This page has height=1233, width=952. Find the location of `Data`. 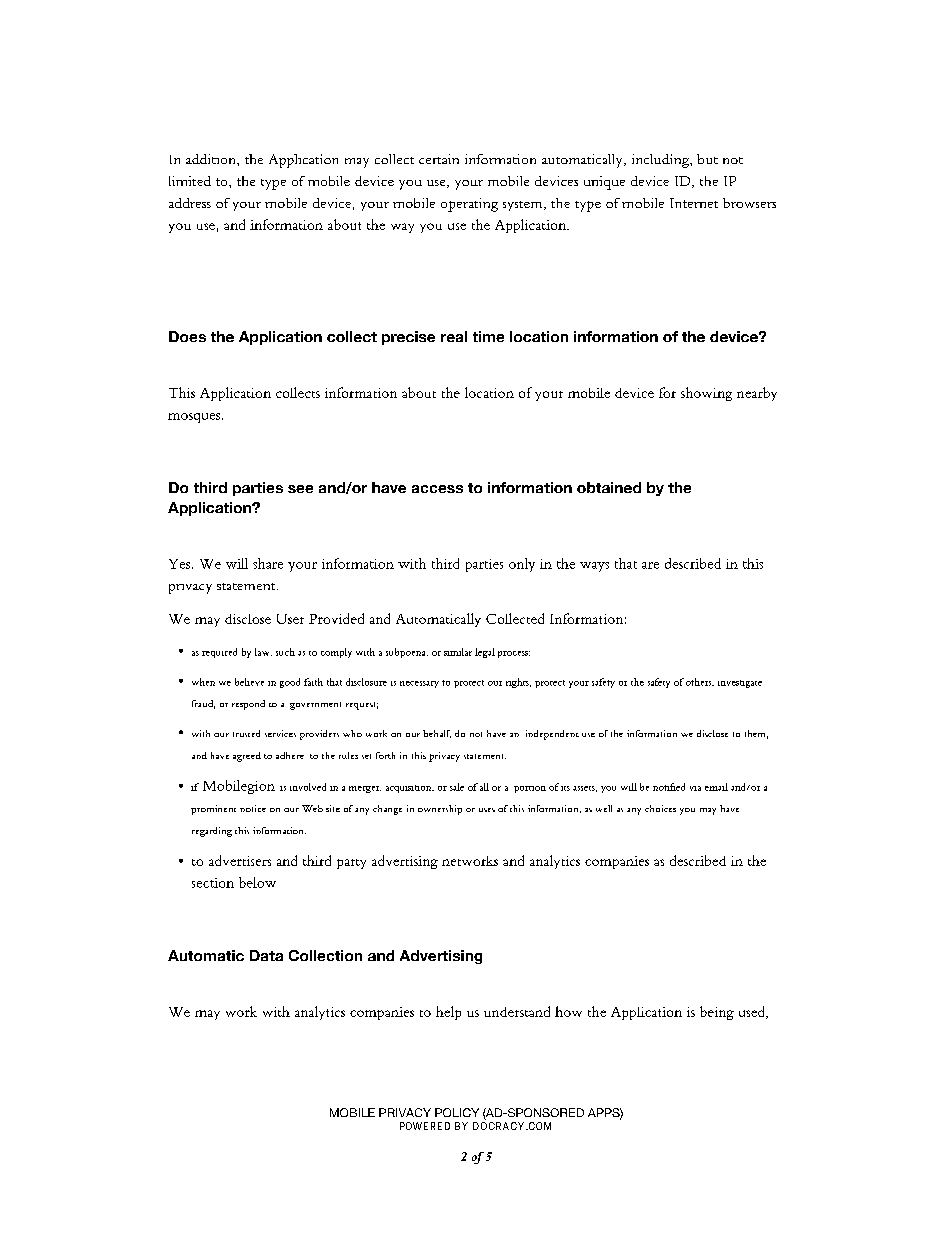

Data is located at coordinates (266, 955).
